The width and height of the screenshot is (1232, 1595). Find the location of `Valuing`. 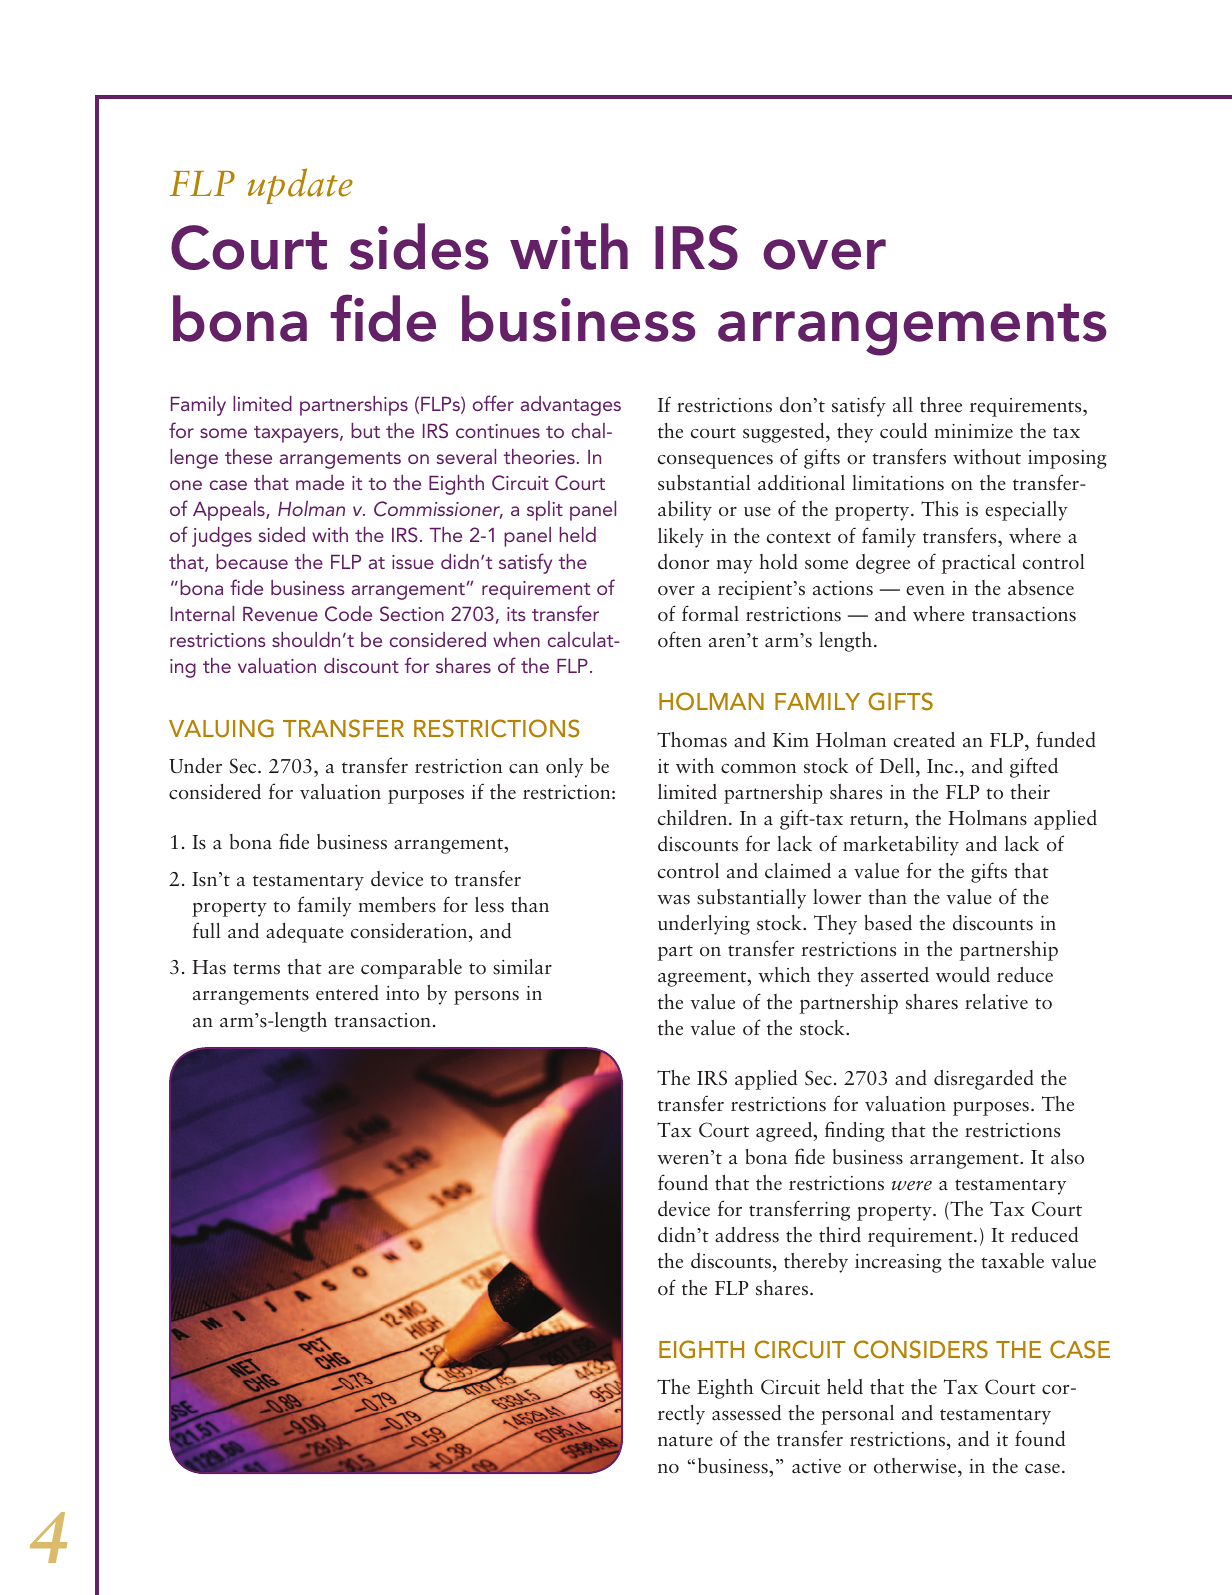

Valuing is located at coordinates (221, 728).
